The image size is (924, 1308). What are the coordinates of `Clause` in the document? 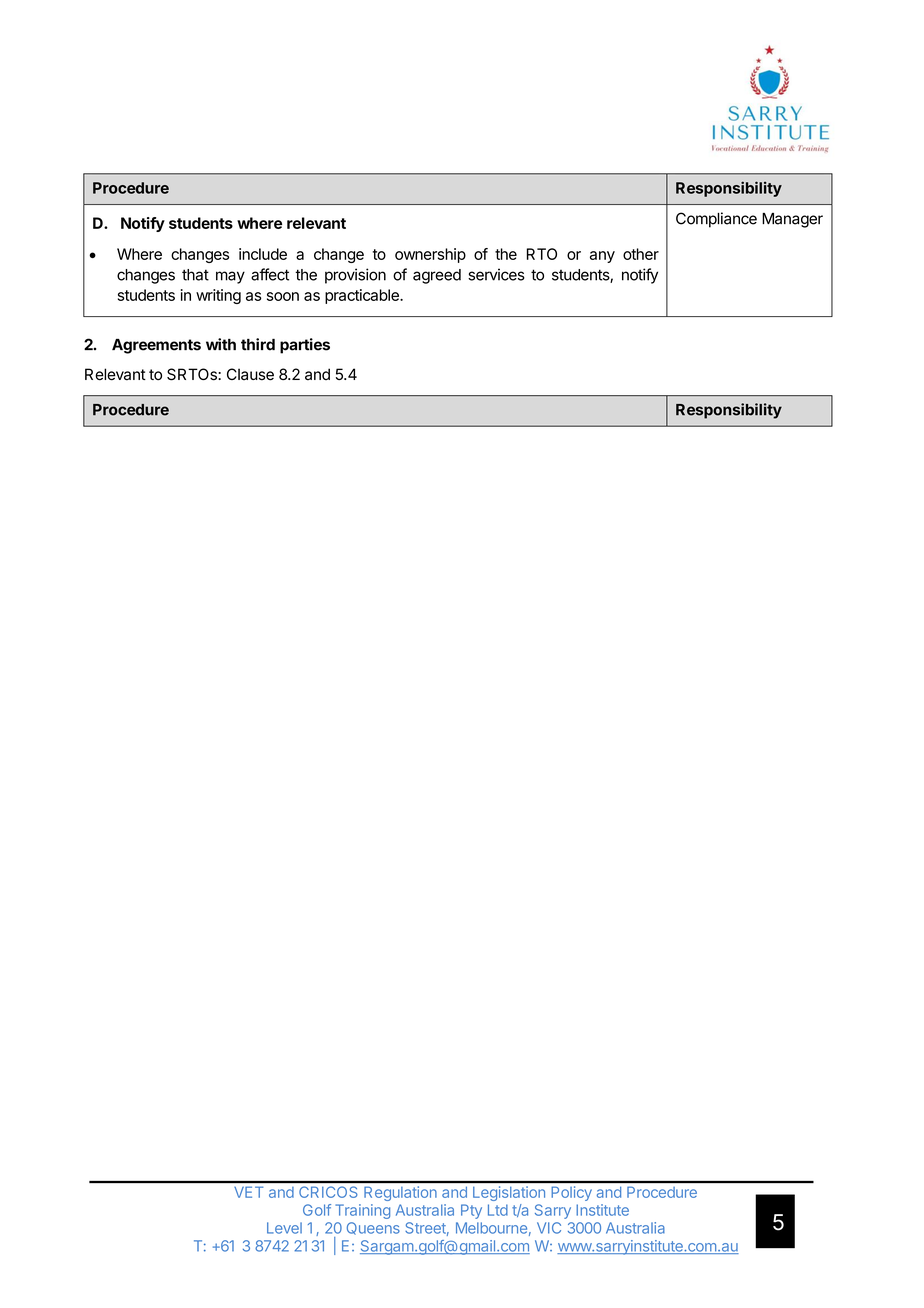 It's located at (250, 374).
